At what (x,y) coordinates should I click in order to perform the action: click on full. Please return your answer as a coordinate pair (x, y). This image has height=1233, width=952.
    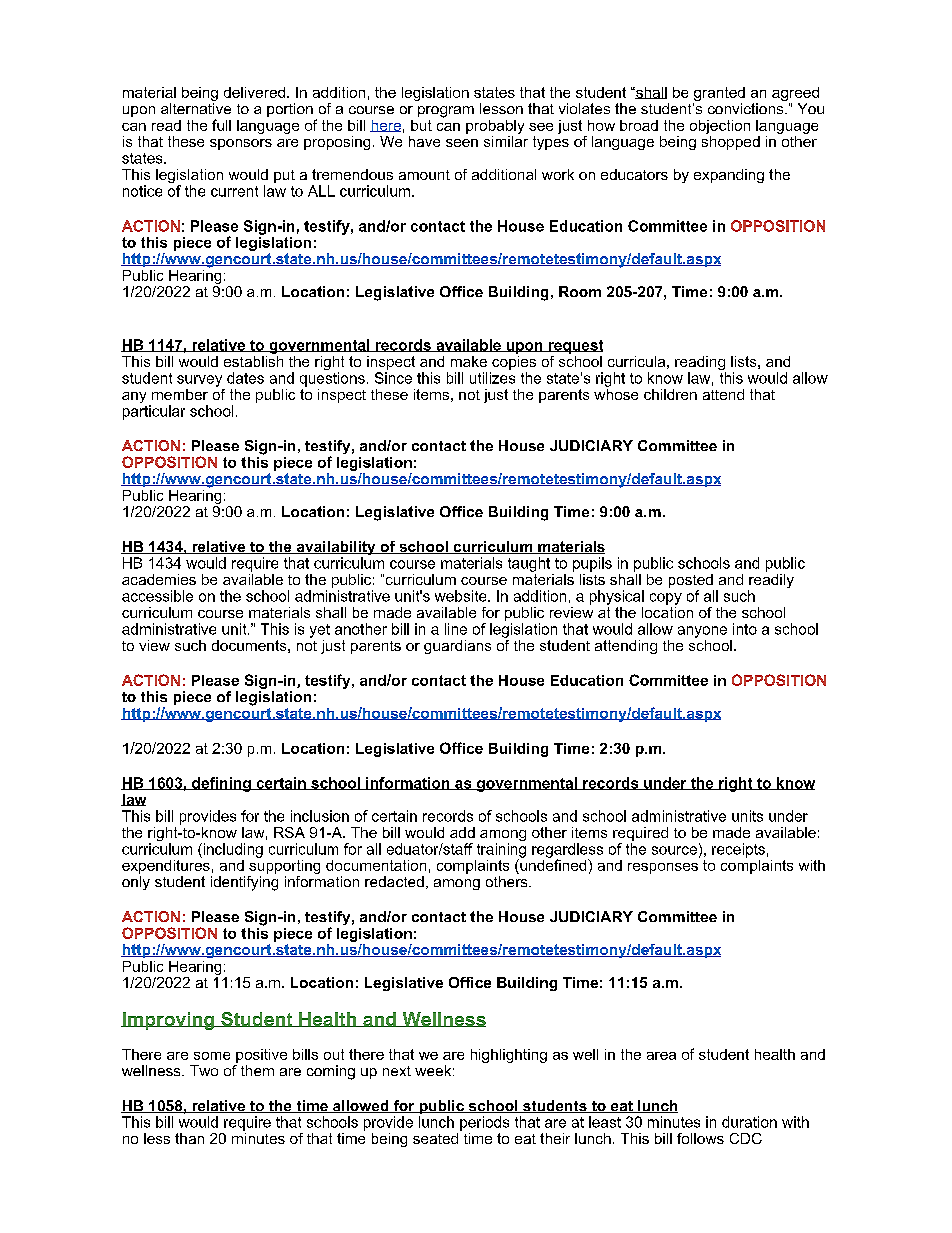
    Looking at the image, I should click on (221, 125).
